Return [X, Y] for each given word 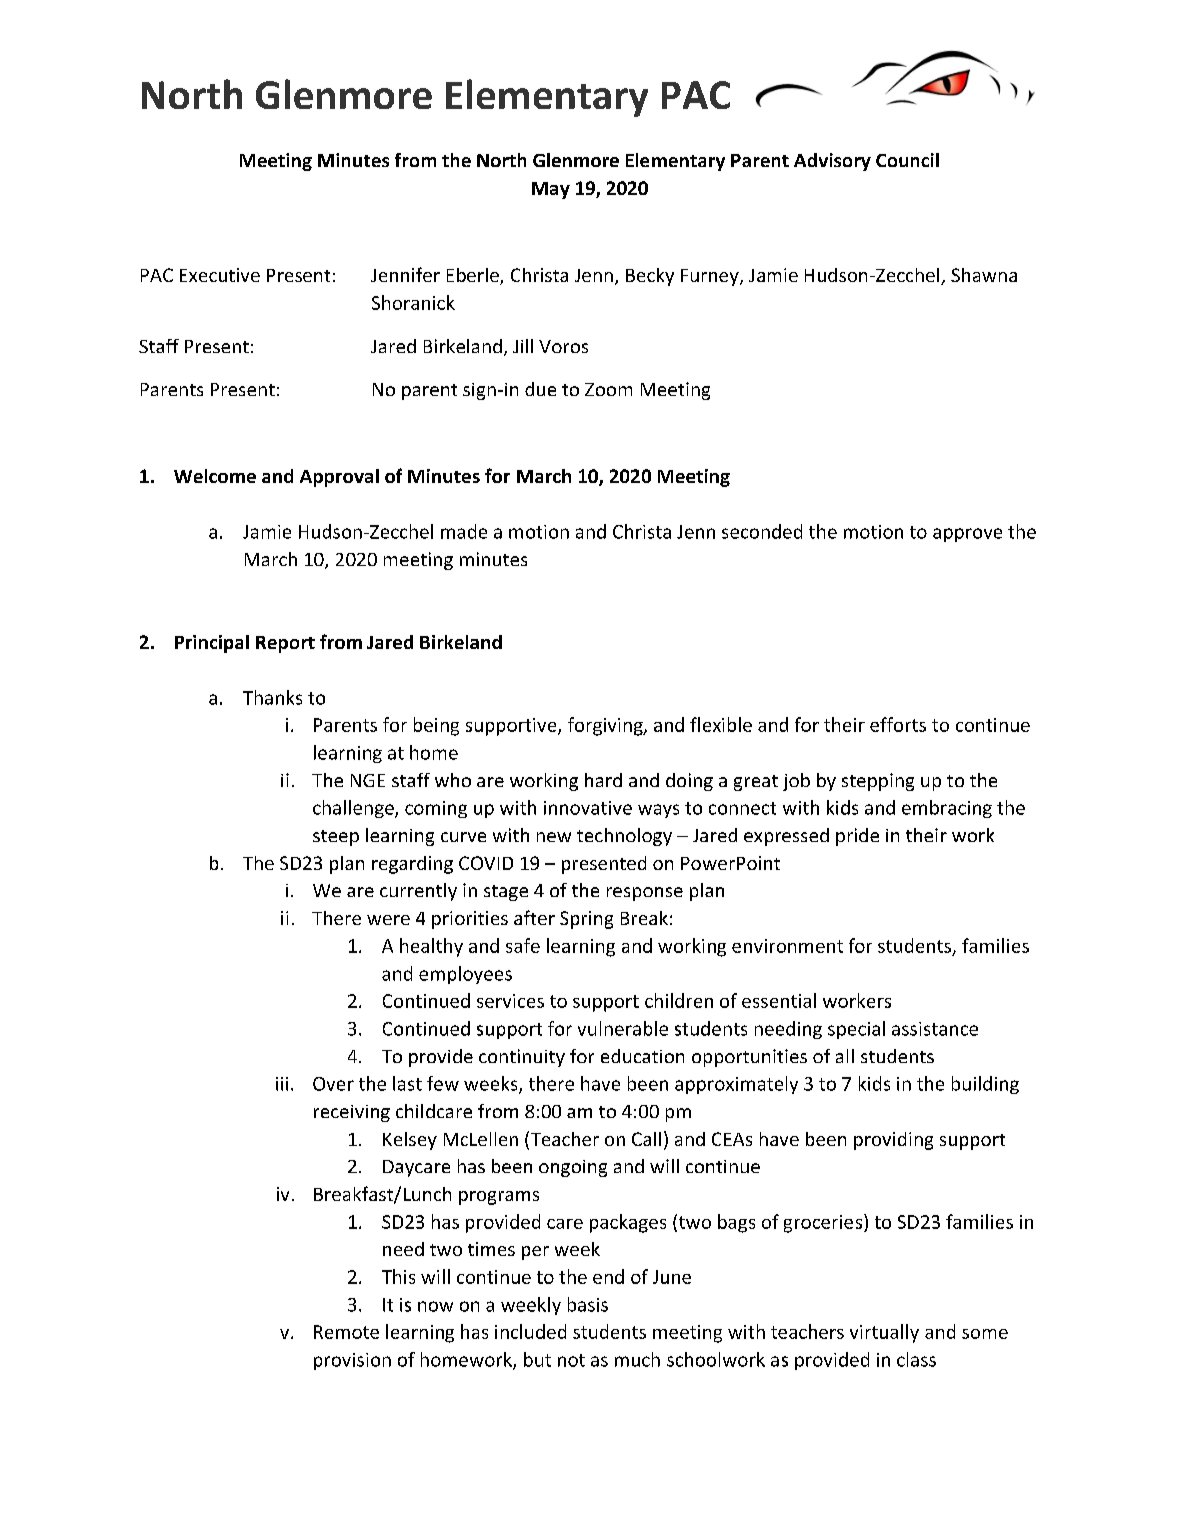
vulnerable [623, 1028]
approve [967, 535]
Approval [339, 478]
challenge [354, 809]
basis [588, 1304]
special [856, 1030]
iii [282, 1084]
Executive [220, 275]
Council [907, 160]
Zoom [608, 389]
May [551, 190]
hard [603, 780]
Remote [346, 1332]
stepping [878, 782]
